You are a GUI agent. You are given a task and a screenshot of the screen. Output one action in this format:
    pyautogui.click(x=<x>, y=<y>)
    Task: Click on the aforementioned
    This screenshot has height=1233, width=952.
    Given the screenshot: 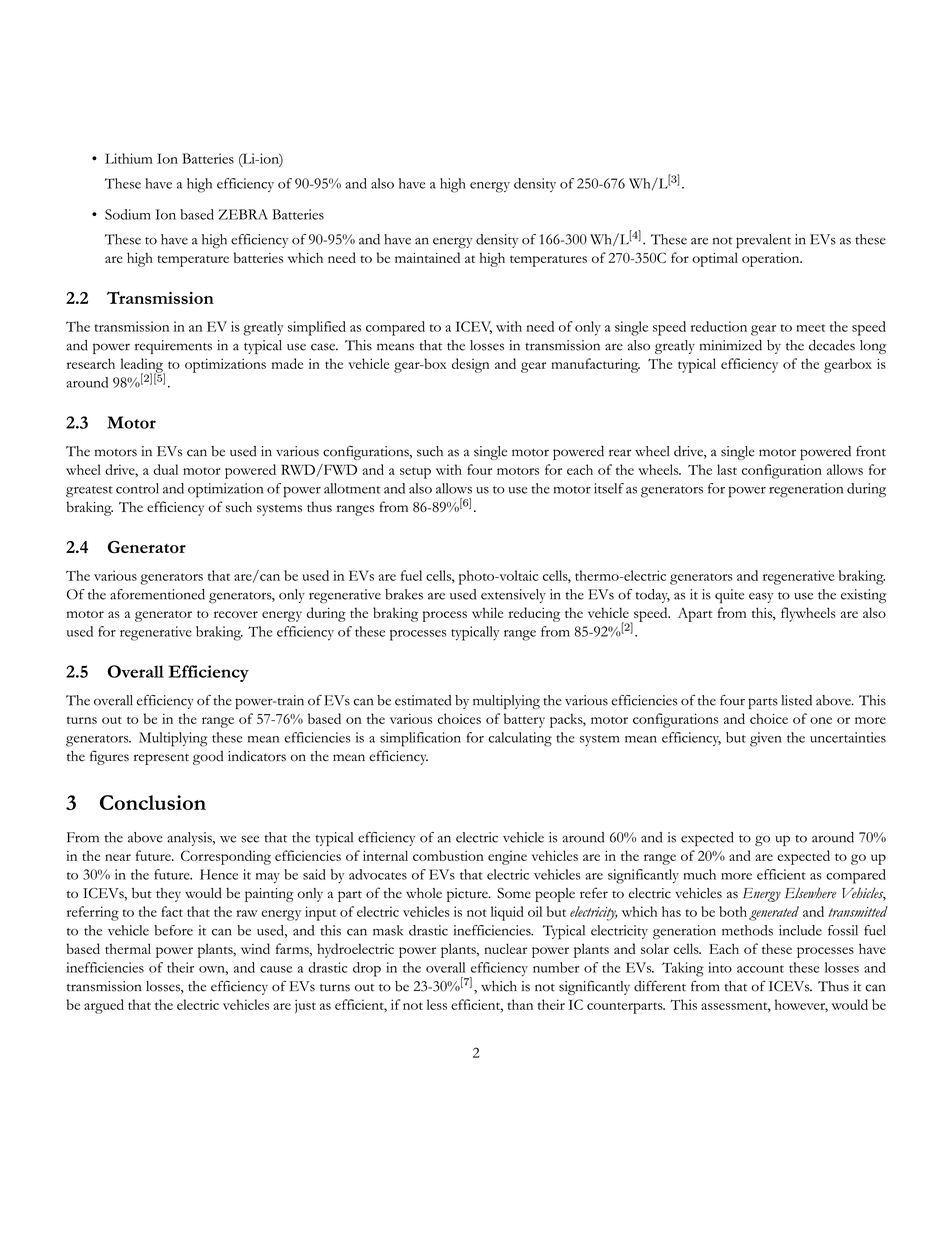 What is the action you would take?
    pyautogui.click(x=157, y=594)
